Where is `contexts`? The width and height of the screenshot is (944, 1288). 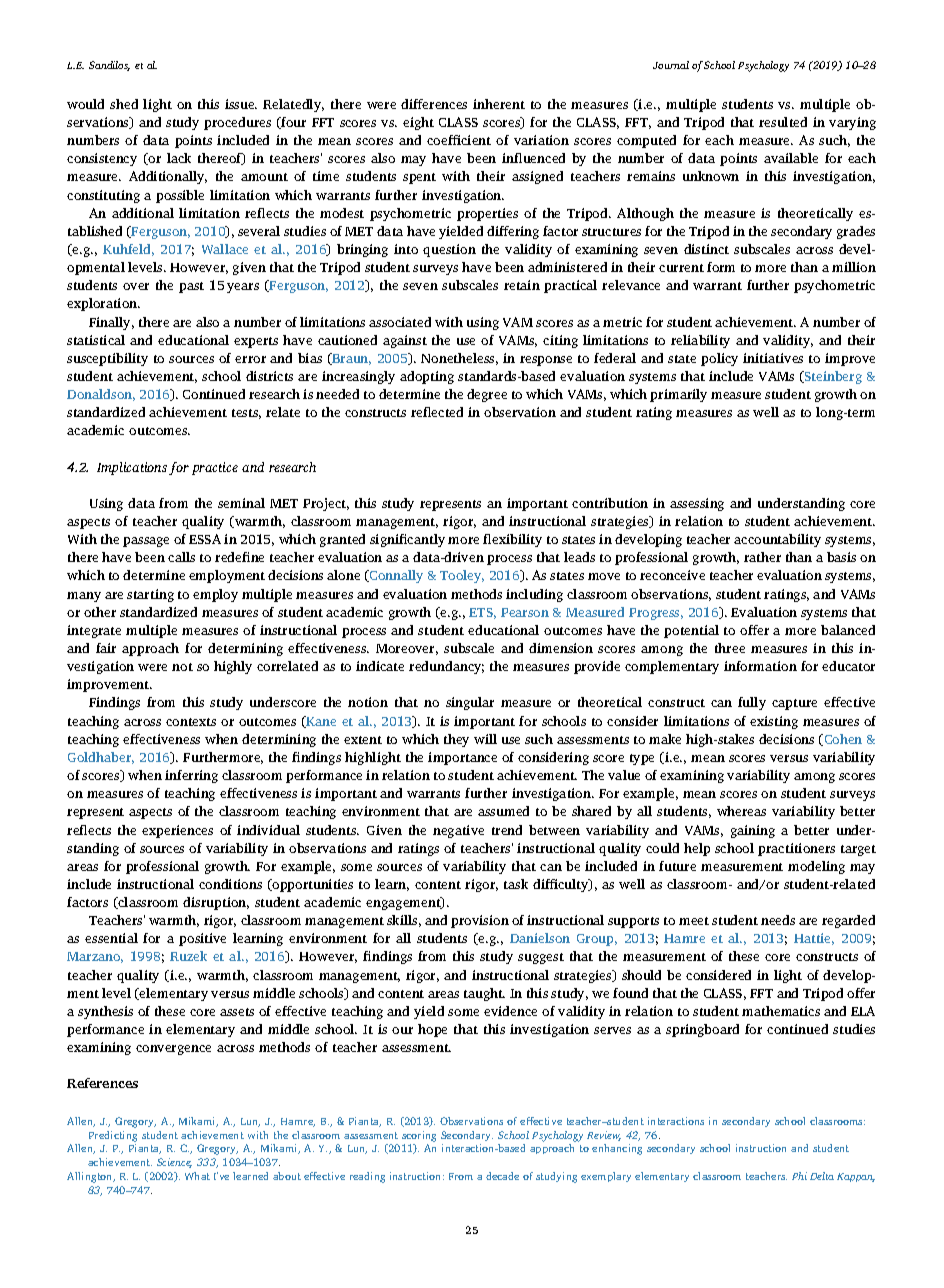 contexts is located at coordinates (191, 722).
